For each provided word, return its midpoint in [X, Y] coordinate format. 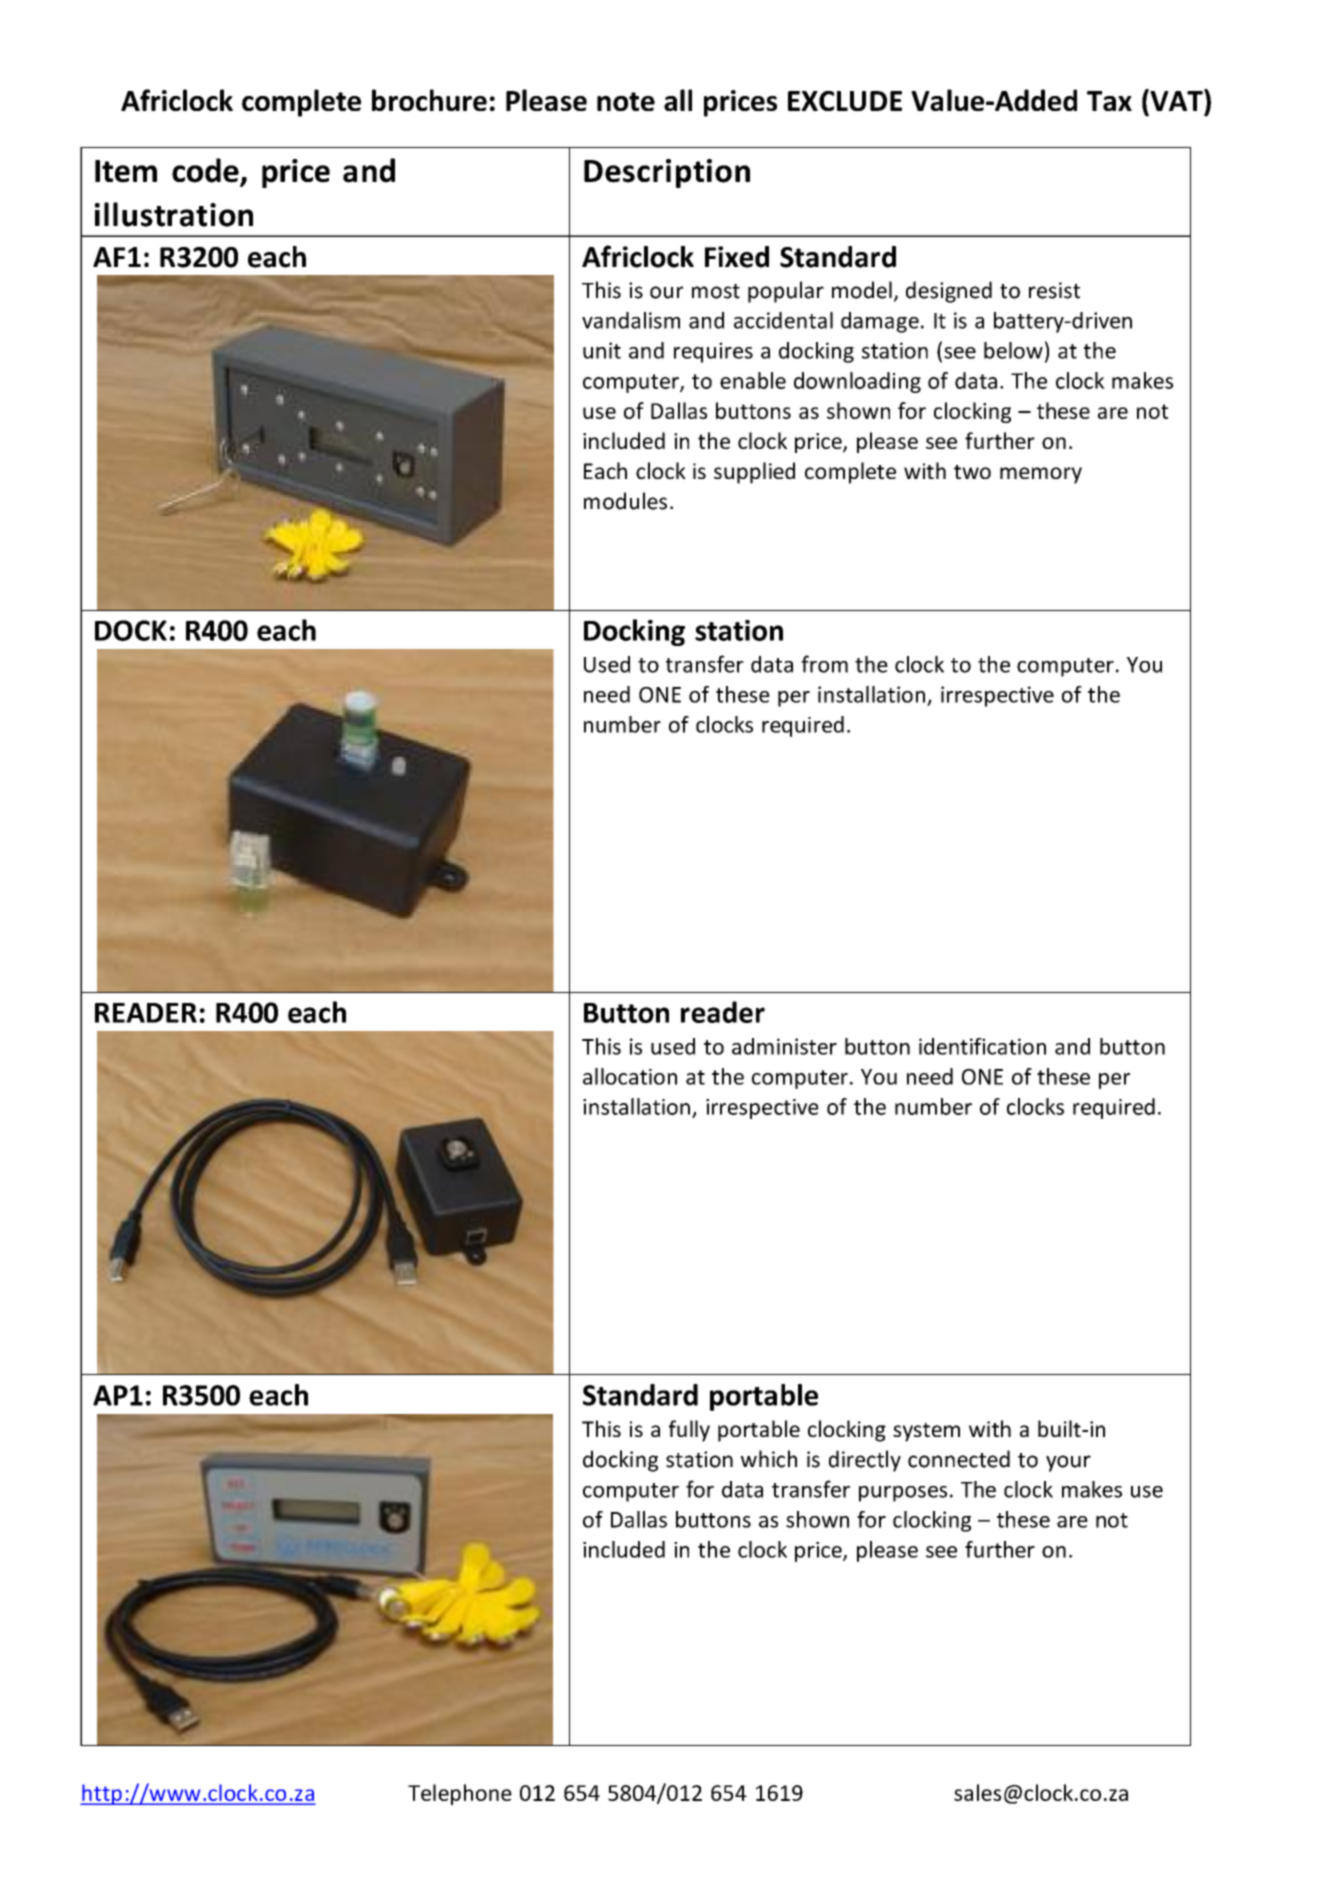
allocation [630, 1076]
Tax [1109, 101]
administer [784, 1046]
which [769, 1459]
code [206, 171]
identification [982, 1046]
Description [667, 173]
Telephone [460, 1794]
